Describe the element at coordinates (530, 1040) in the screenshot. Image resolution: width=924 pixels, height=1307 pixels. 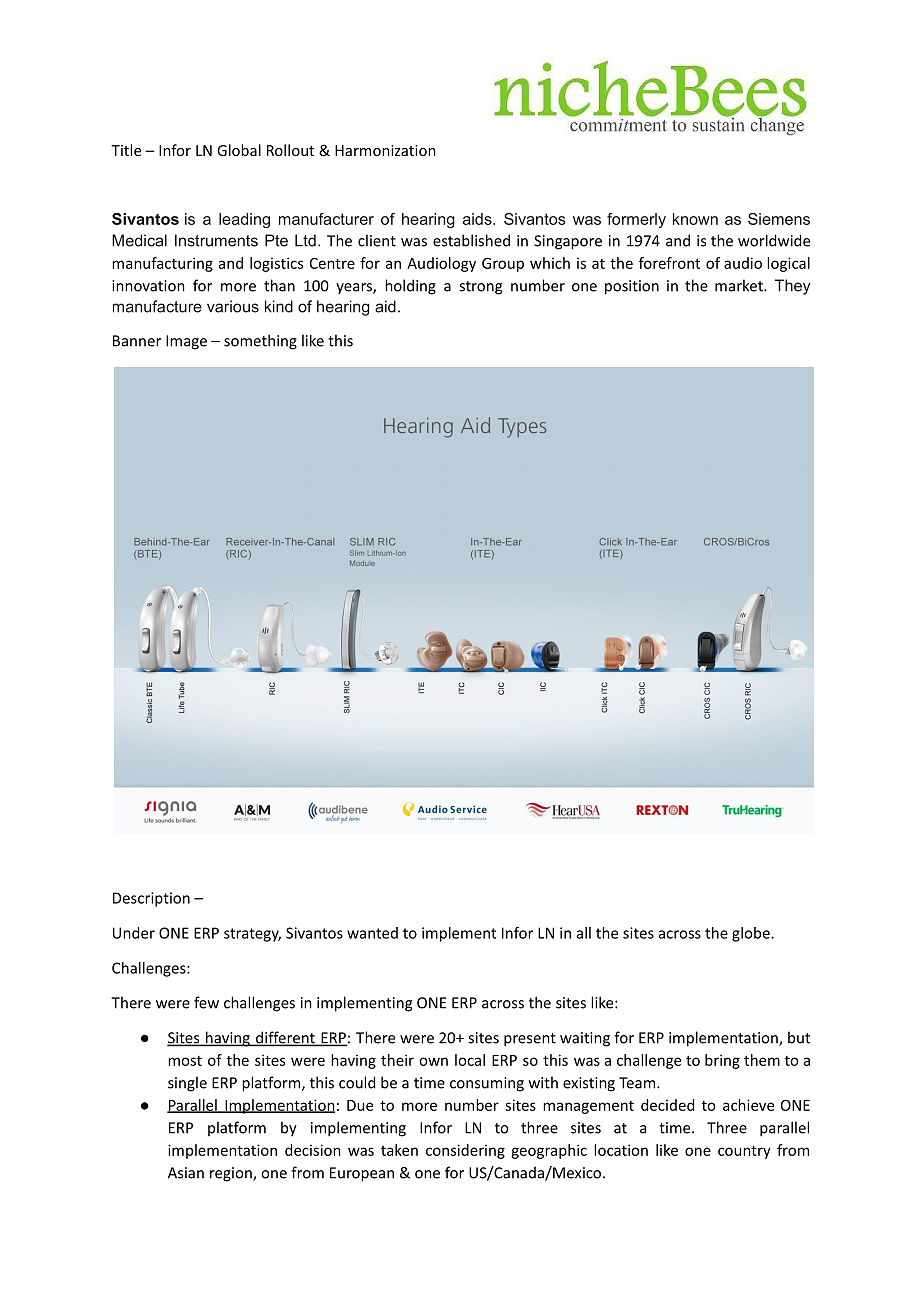
I see `present` at that location.
